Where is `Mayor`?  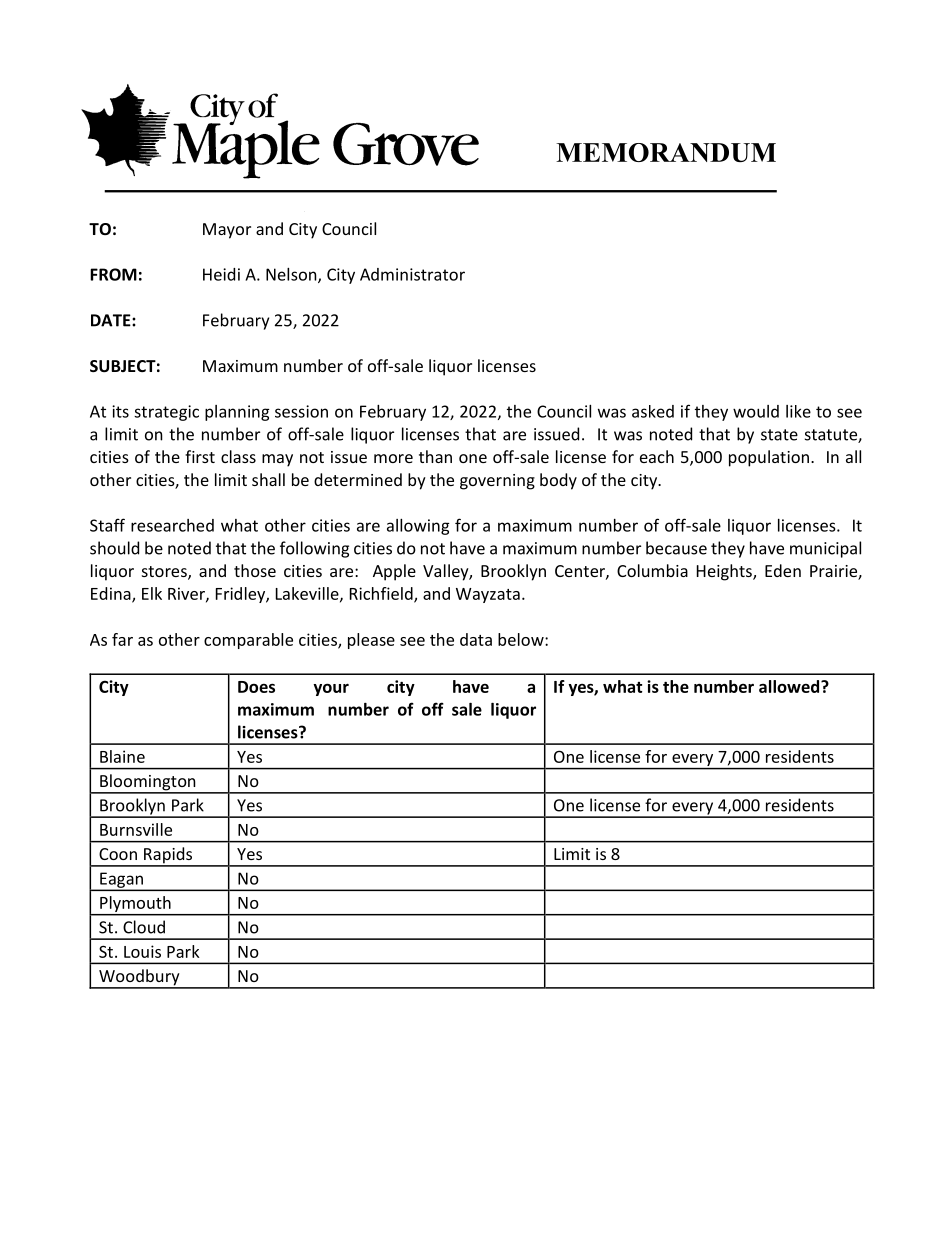
Mayor is located at coordinates (227, 231).
